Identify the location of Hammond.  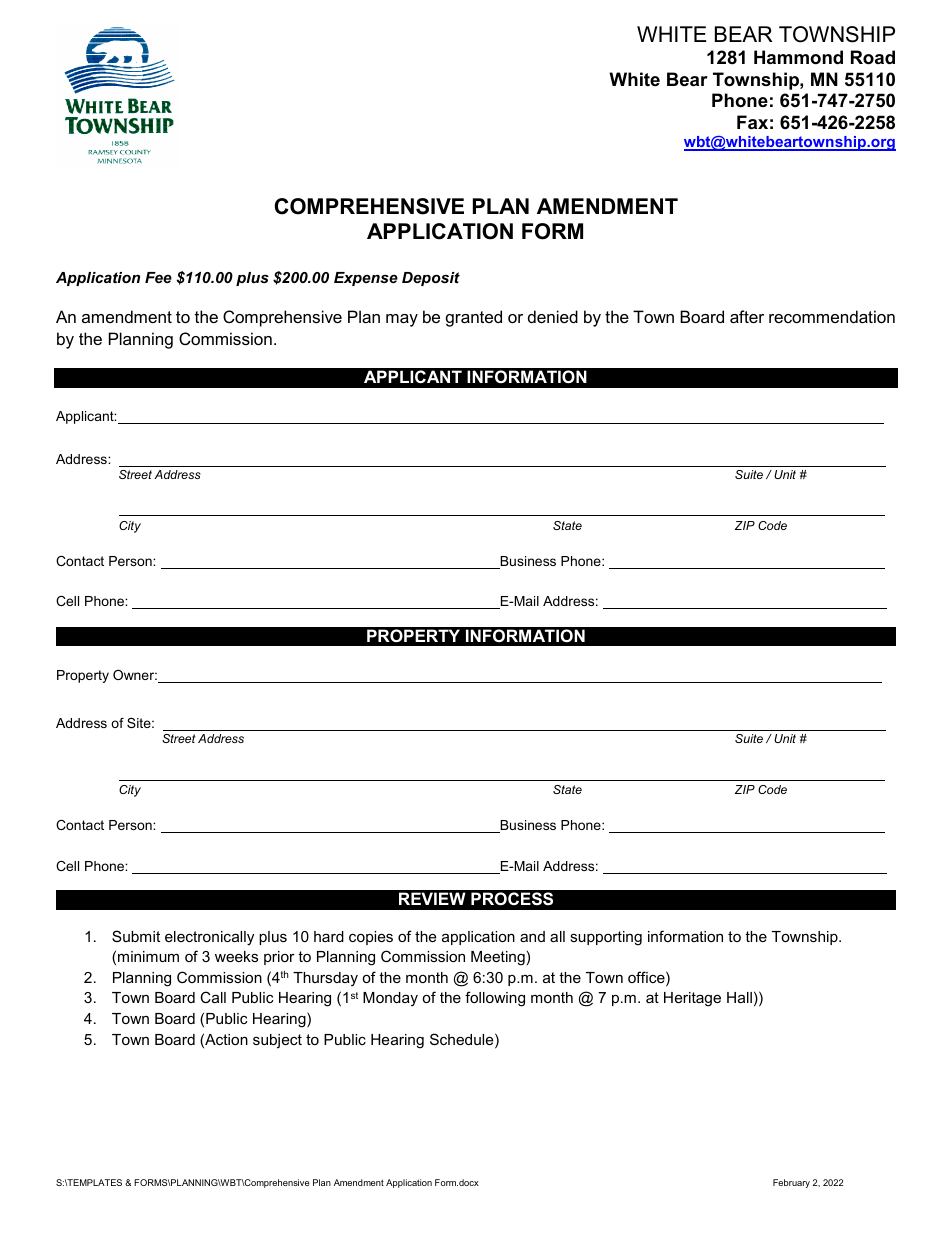
(798, 57).
